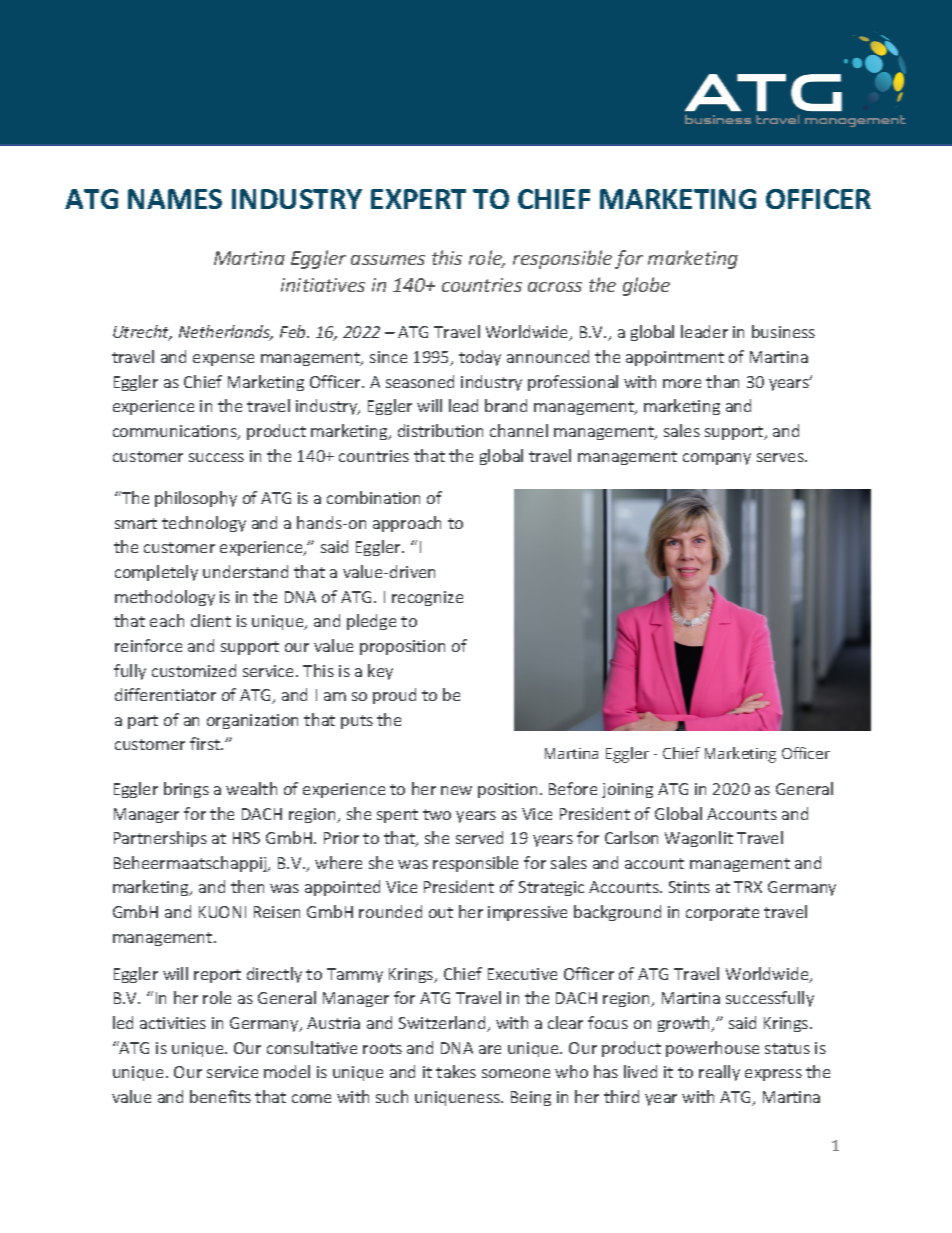  What do you see at coordinates (456, 790) in the image?
I see `new` at bounding box center [456, 790].
